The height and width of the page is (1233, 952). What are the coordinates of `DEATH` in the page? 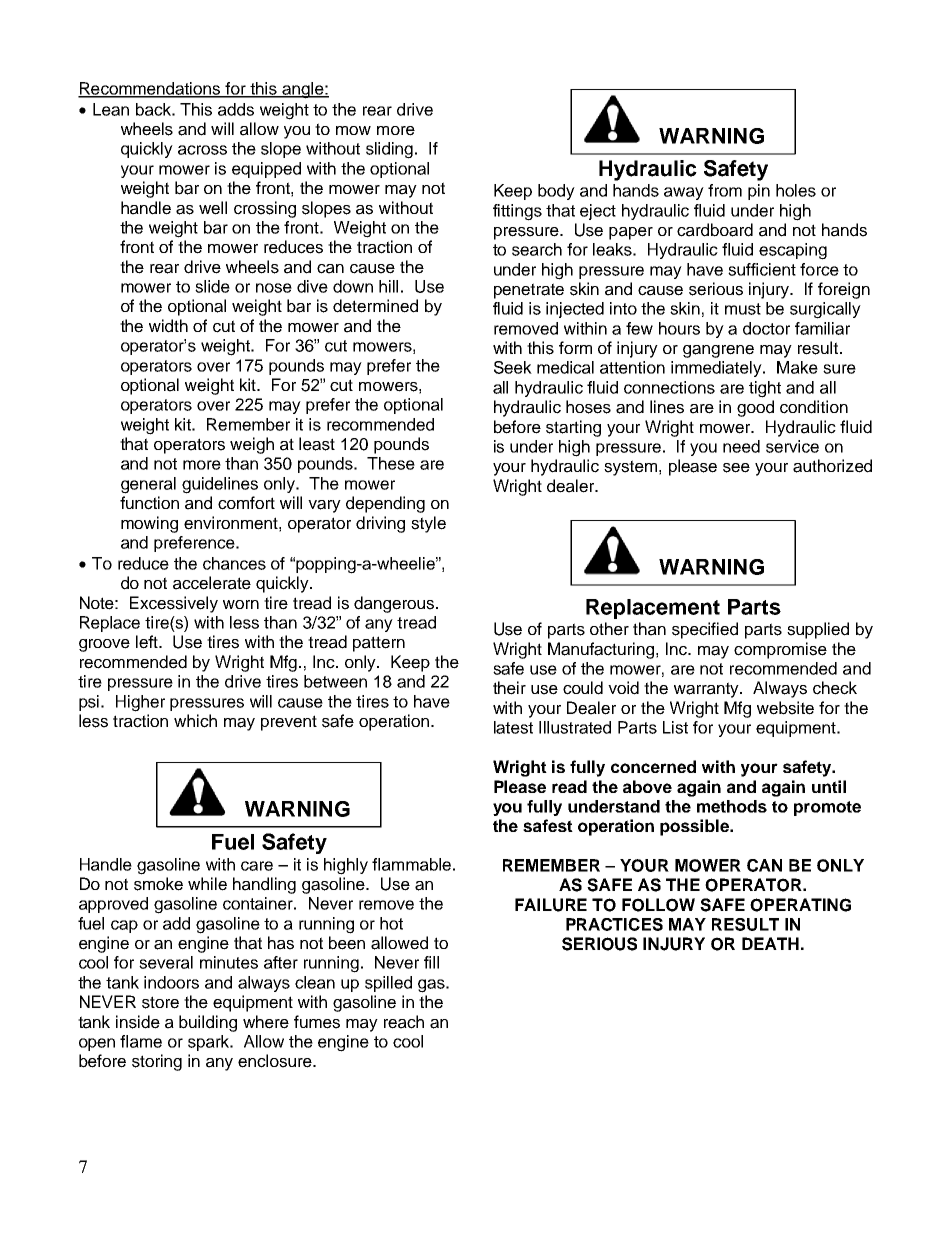 It's located at (770, 943).
